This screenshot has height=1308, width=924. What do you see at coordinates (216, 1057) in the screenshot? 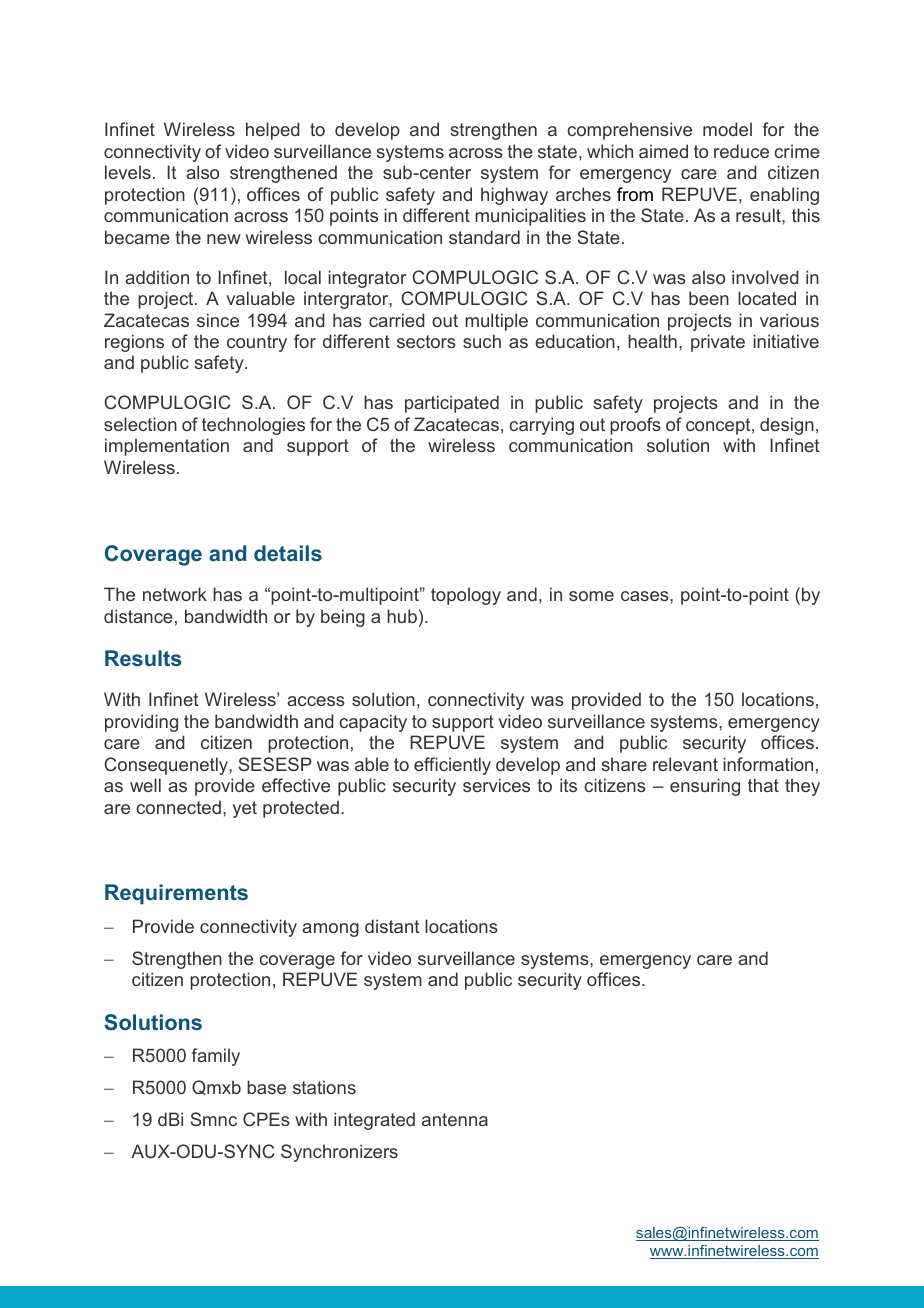
I see `family` at bounding box center [216, 1057].
